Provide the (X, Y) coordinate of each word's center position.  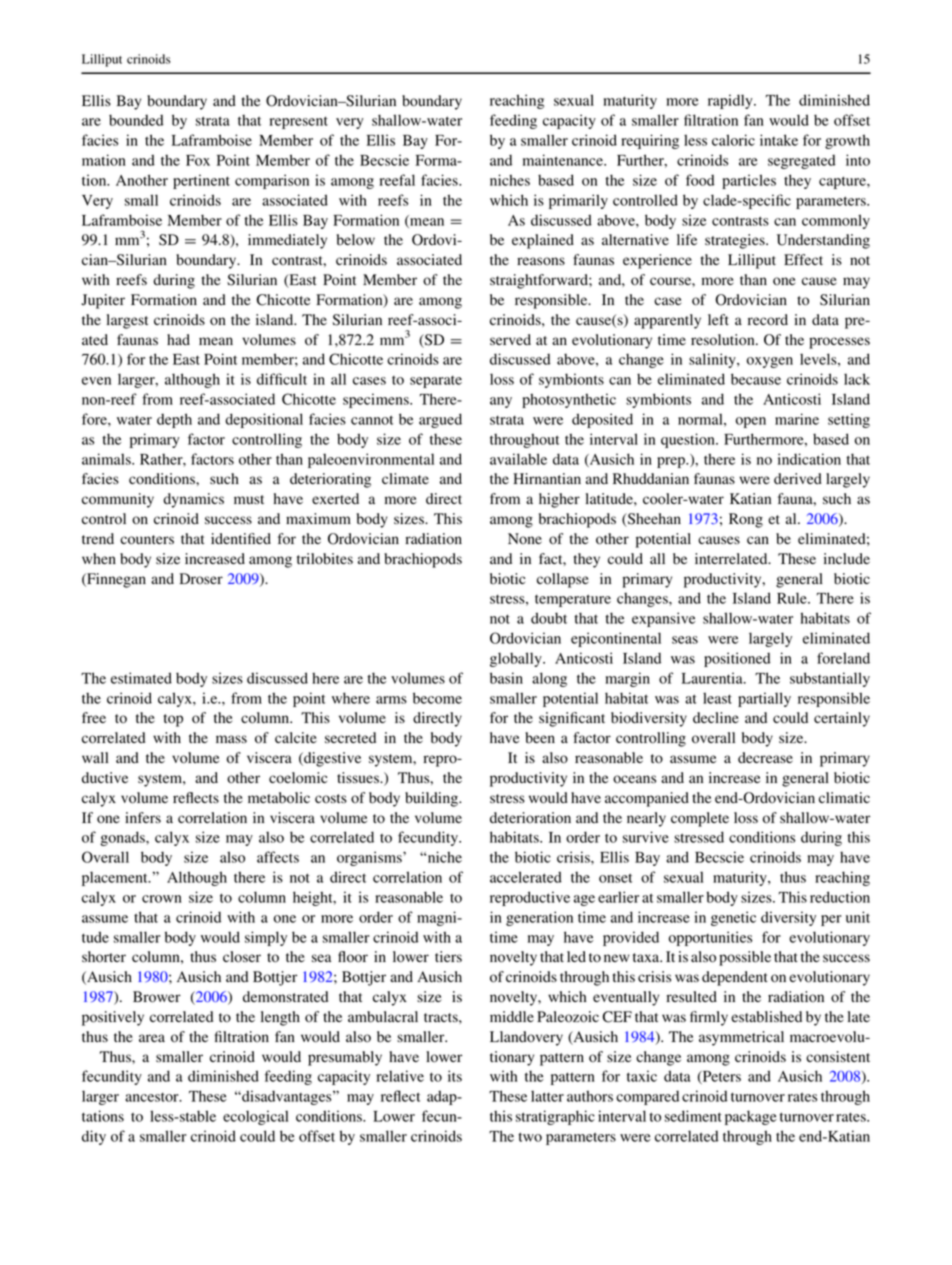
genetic (733, 918)
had (178, 340)
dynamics (193, 500)
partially (764, 699)
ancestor (153, 1097)
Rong (746, 520)
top (173, 720)
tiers (448, 956)
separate (436, 382)
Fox (198, 160)
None (525, 538)
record (768, 320)
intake (779, 140)
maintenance (564, 160)
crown (162, 899)
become (437, 698)
